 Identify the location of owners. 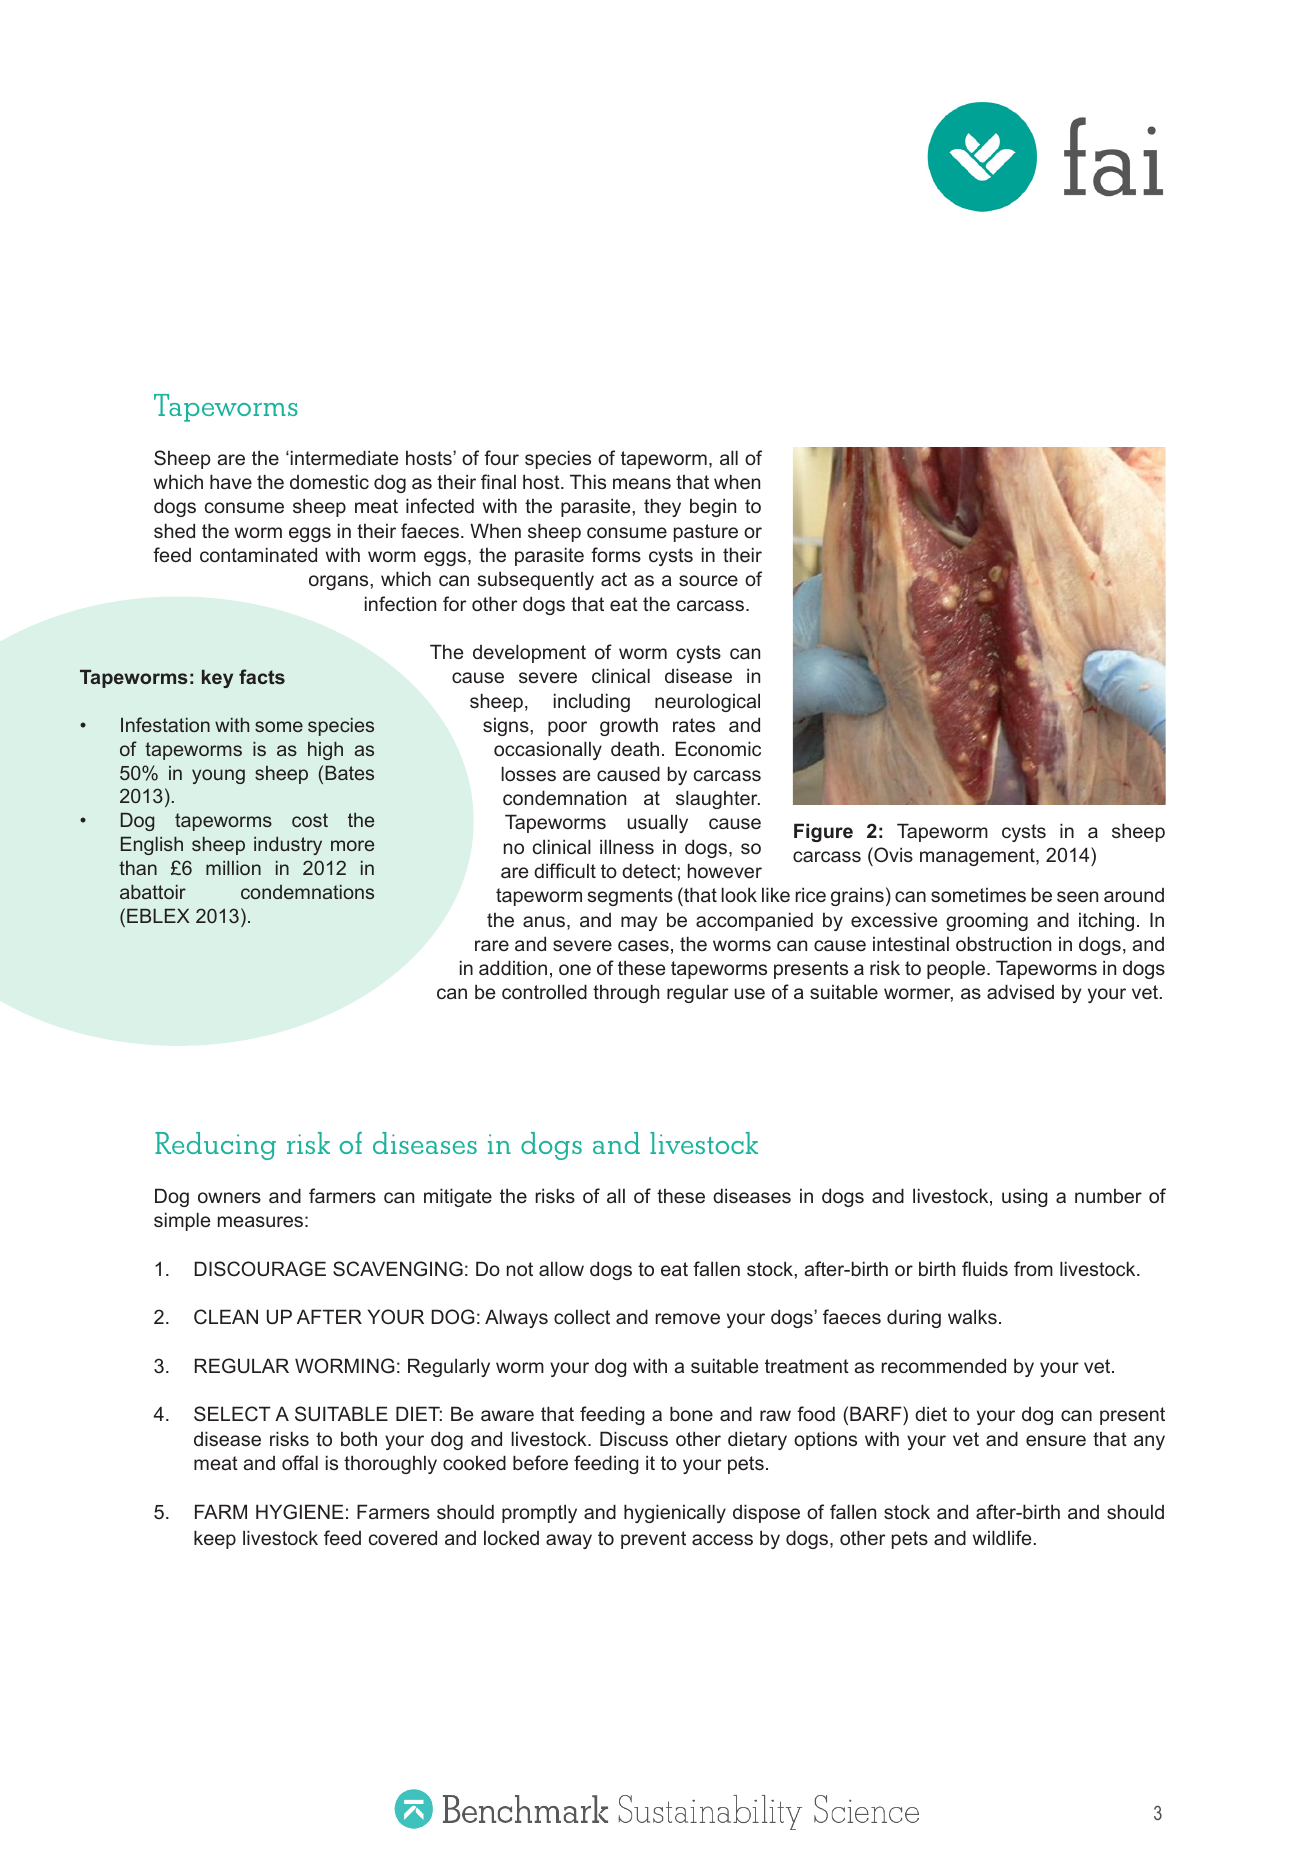
(229, 1197).
